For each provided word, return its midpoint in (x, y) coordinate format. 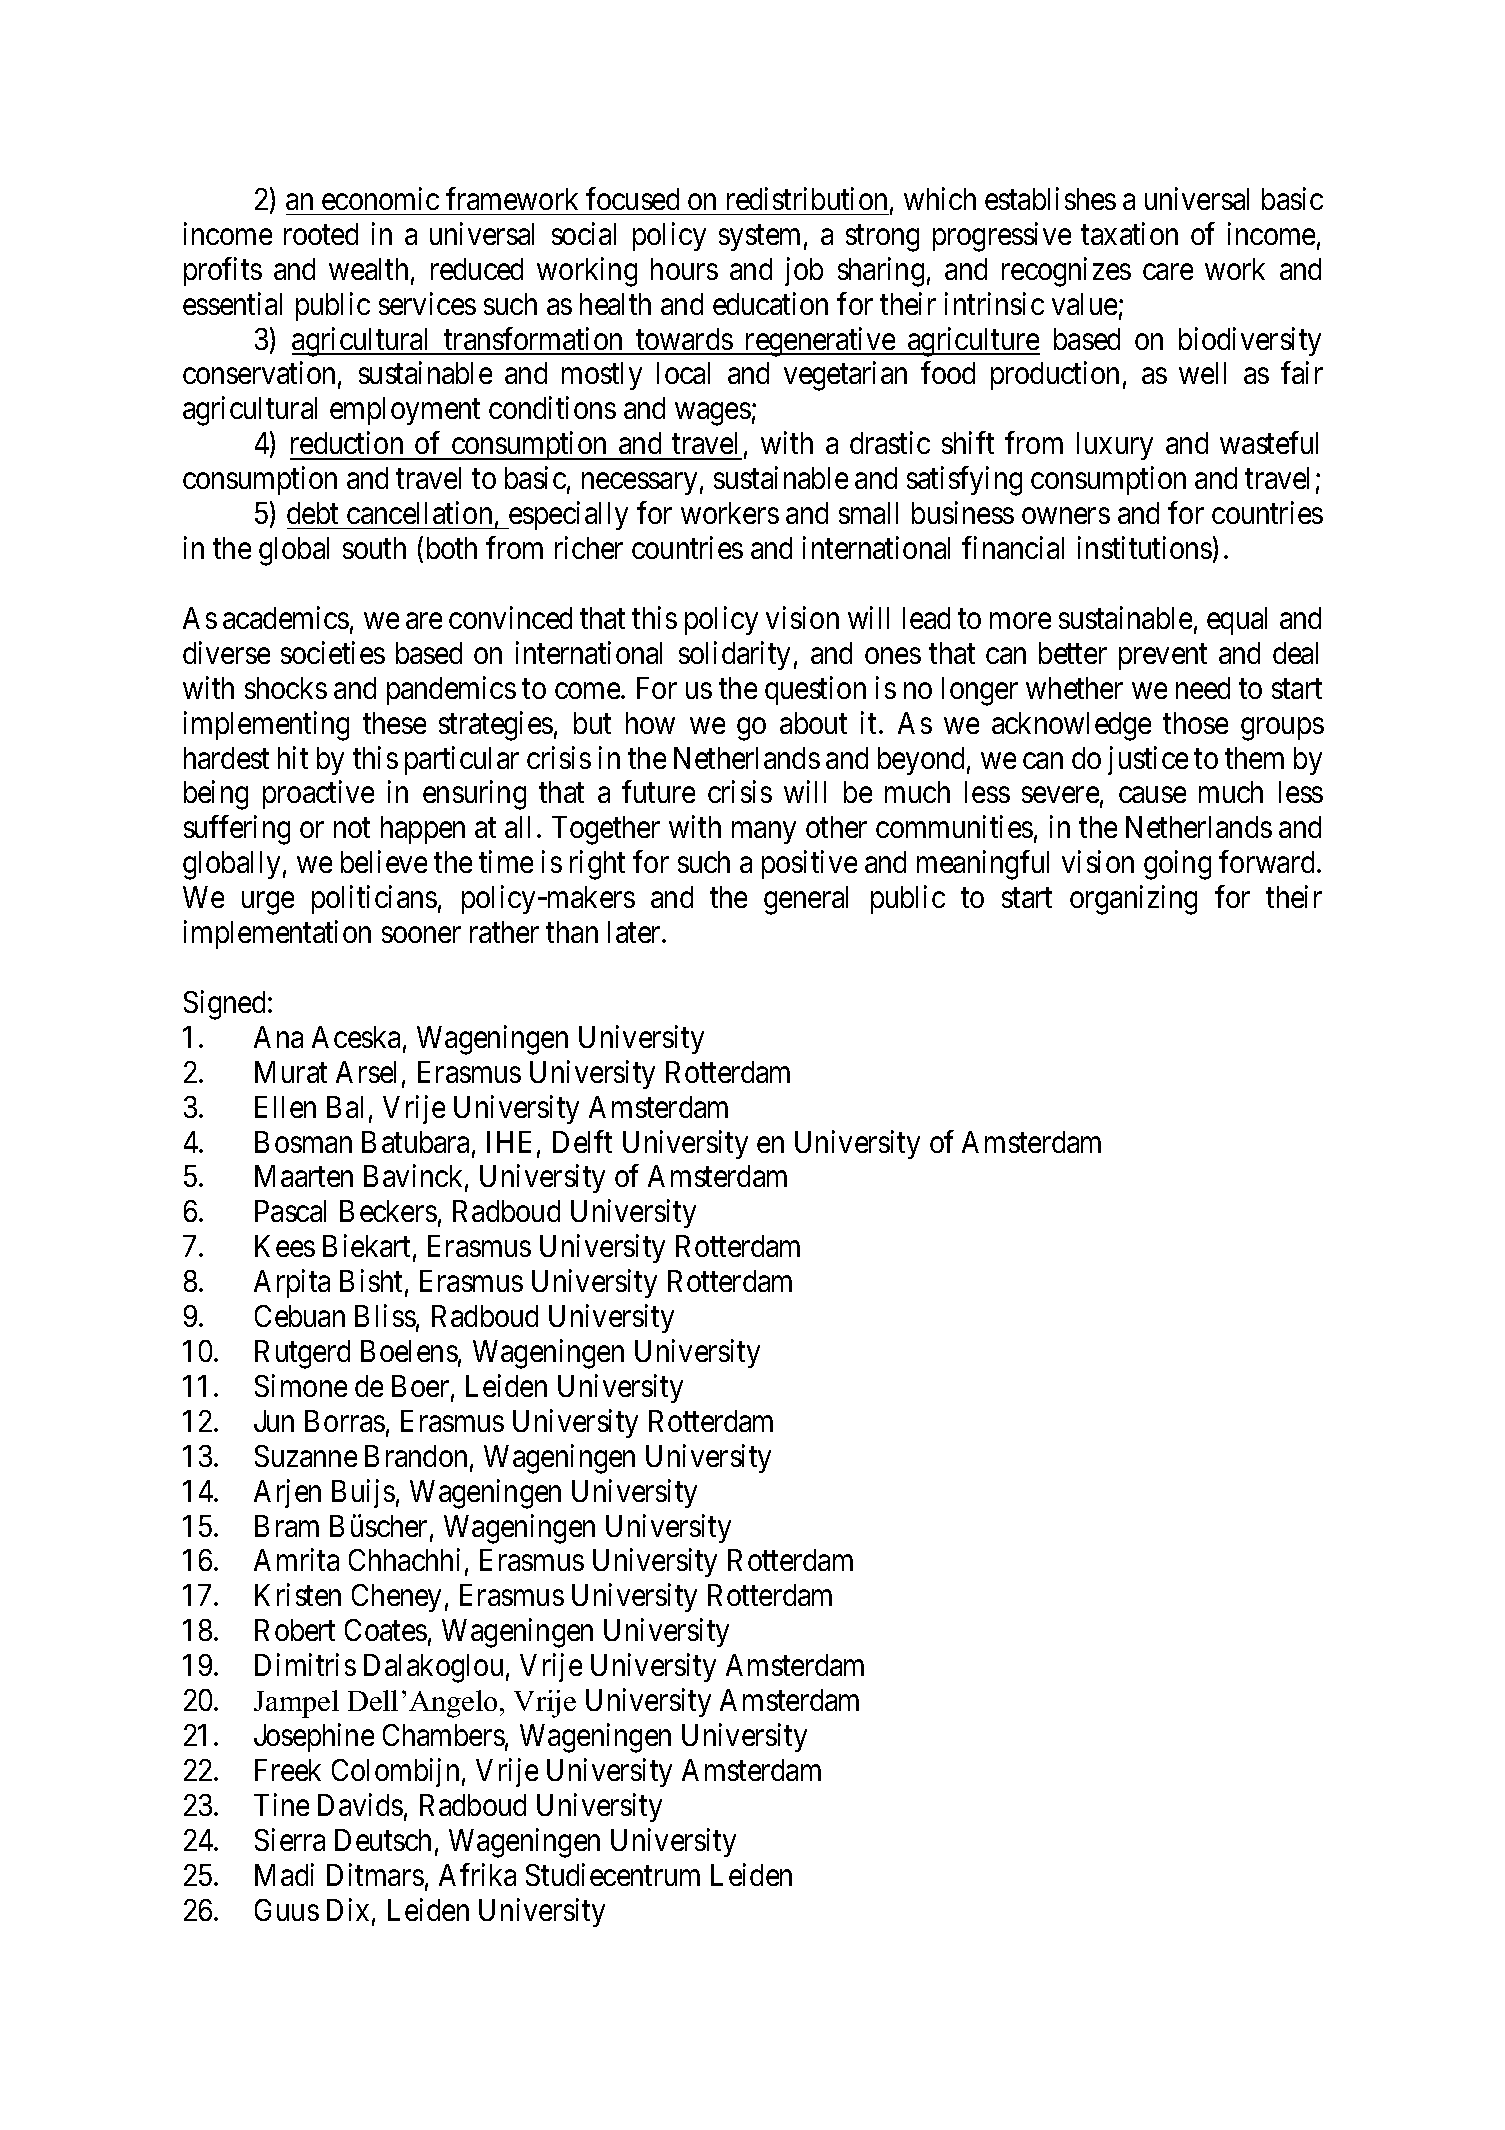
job (804, 271)
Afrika (477, 1874)
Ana (278, 1037)
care (1168, 272)
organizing (1133, 900)
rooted (321, 234)
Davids (360, 1804)
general (806, 900)
